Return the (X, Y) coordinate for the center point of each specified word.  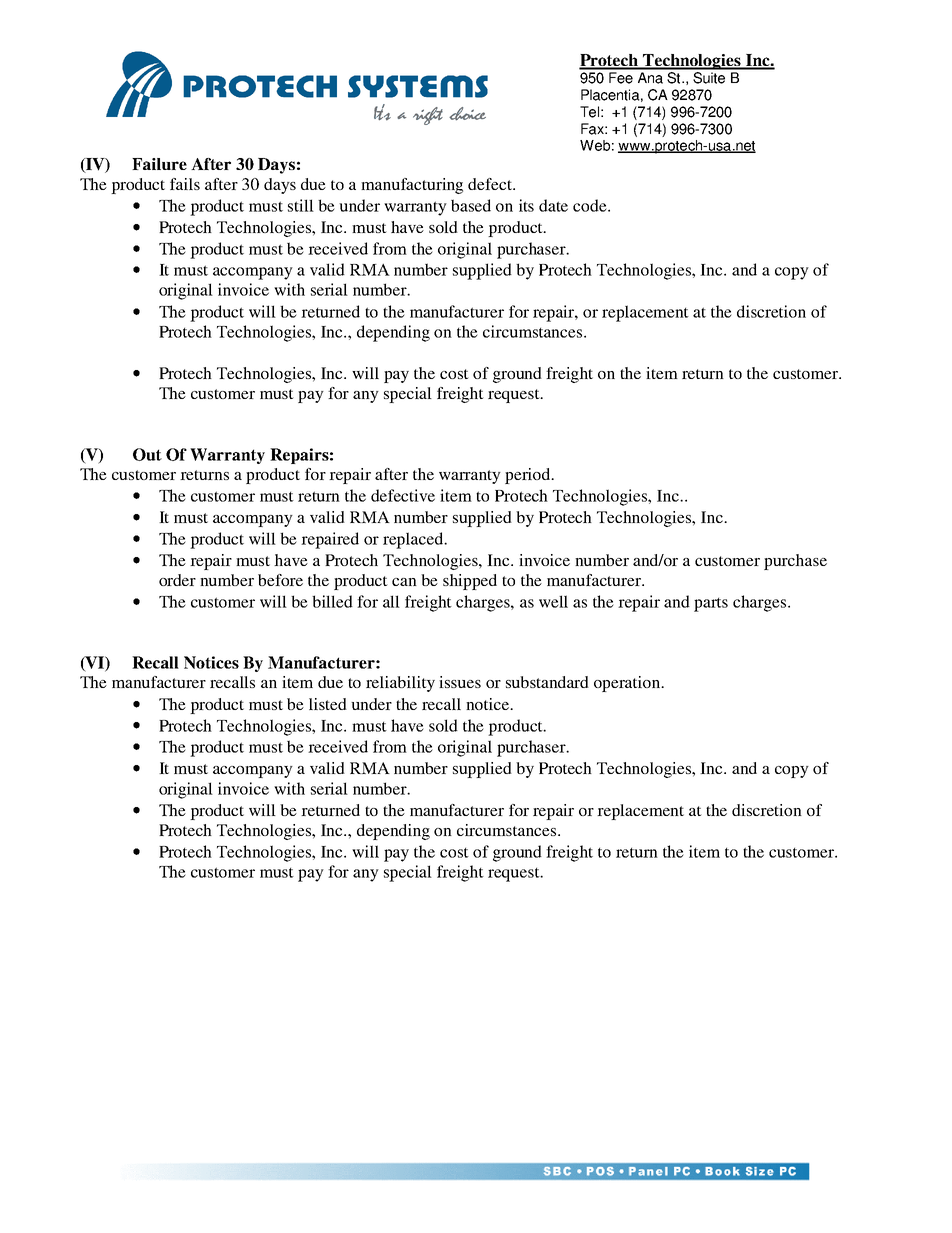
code (591, 205)
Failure (159, 164)
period (529, 476)
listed (328, 704)
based (471, 205)
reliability (400, 684)
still (301, 205)
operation (628, 684)
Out (147, 454)
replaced (414, 540)
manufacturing (412, 186)
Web (595, 145)
